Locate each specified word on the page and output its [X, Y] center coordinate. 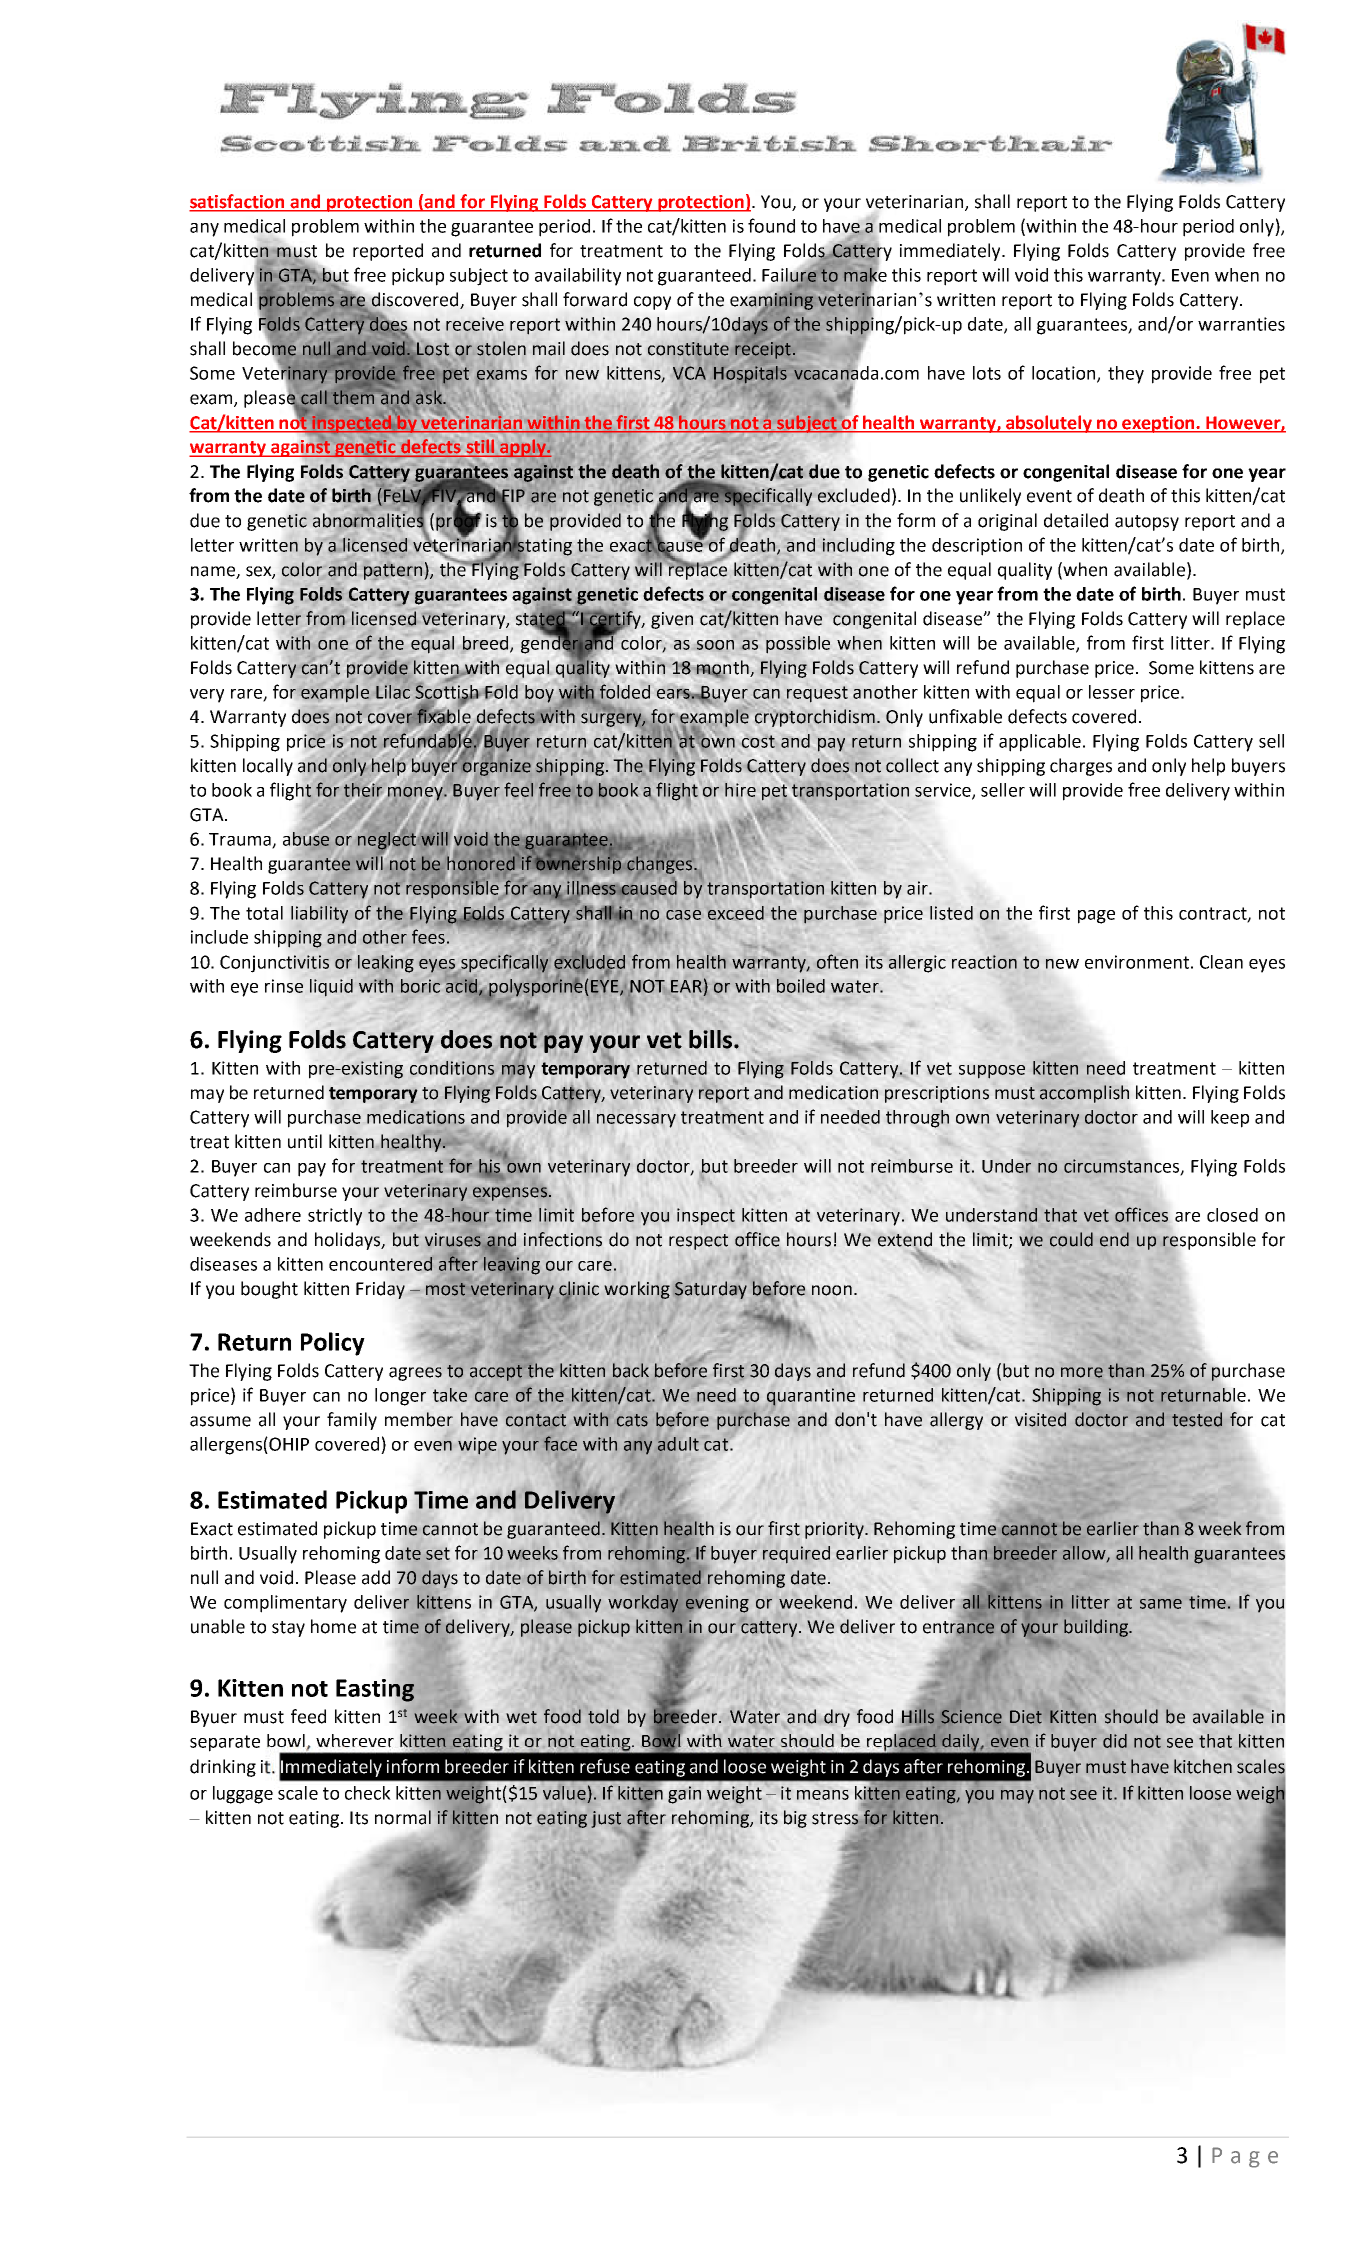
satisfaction [238, 202]
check [368, 1793]
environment [1137, 962]
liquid [331, 988]
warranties [1241, 324]
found [771, 225]
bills [710, 1039]
